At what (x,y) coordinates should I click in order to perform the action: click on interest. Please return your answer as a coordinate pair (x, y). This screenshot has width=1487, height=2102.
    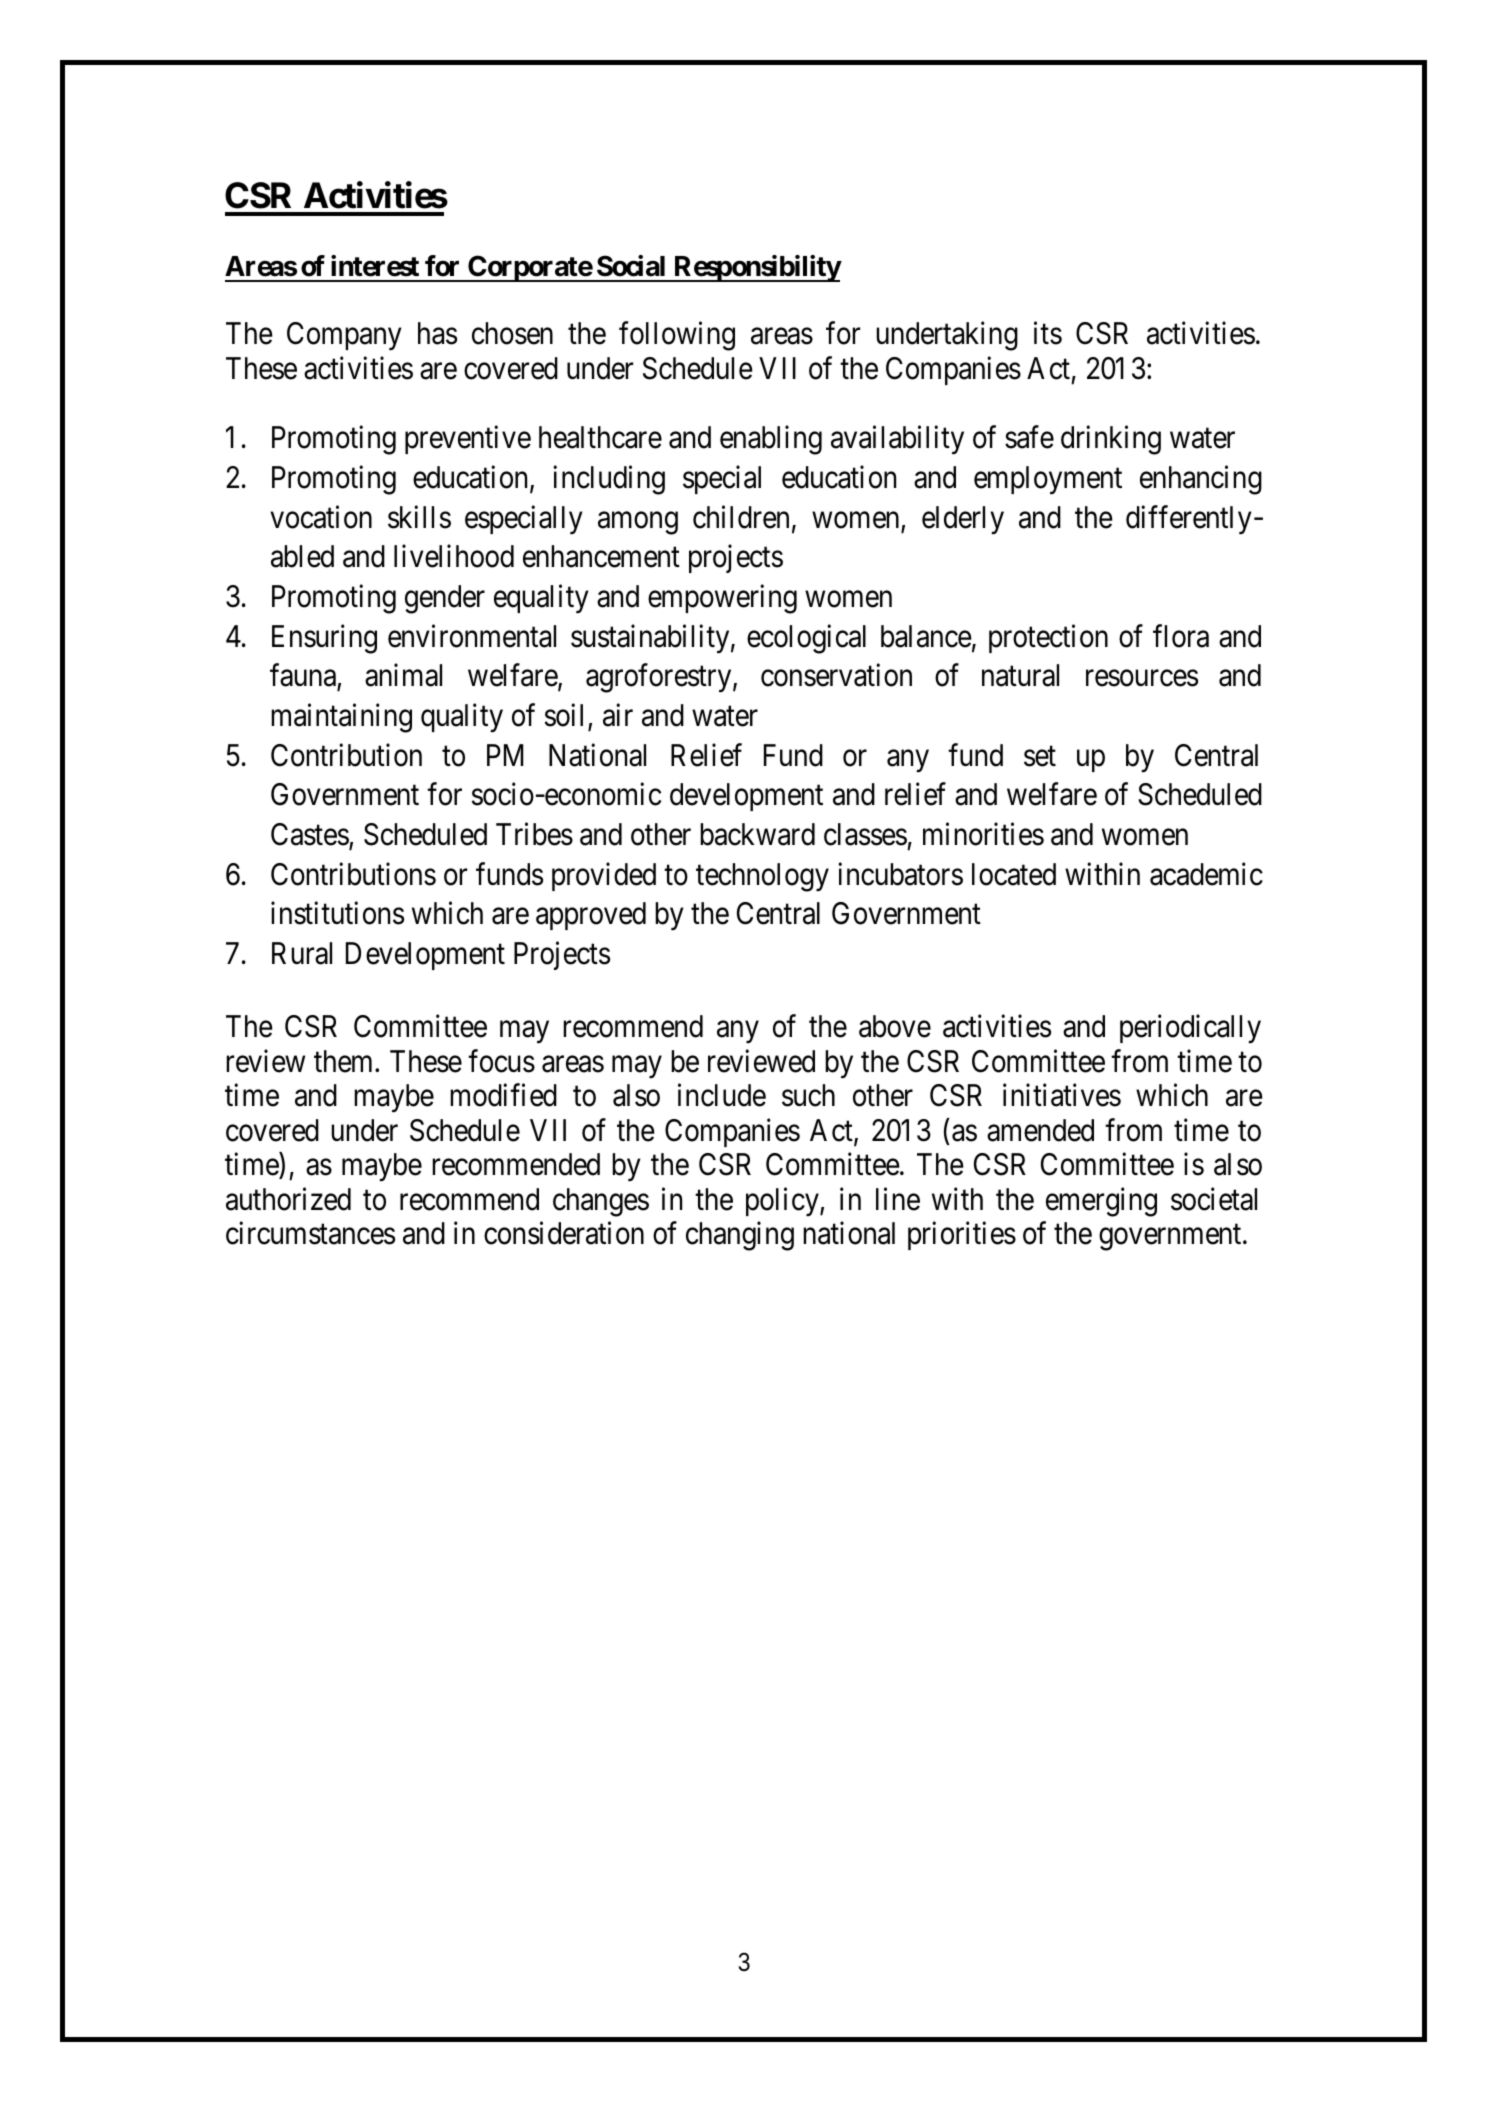
    Looking at the image, I should click on (375, 266).
